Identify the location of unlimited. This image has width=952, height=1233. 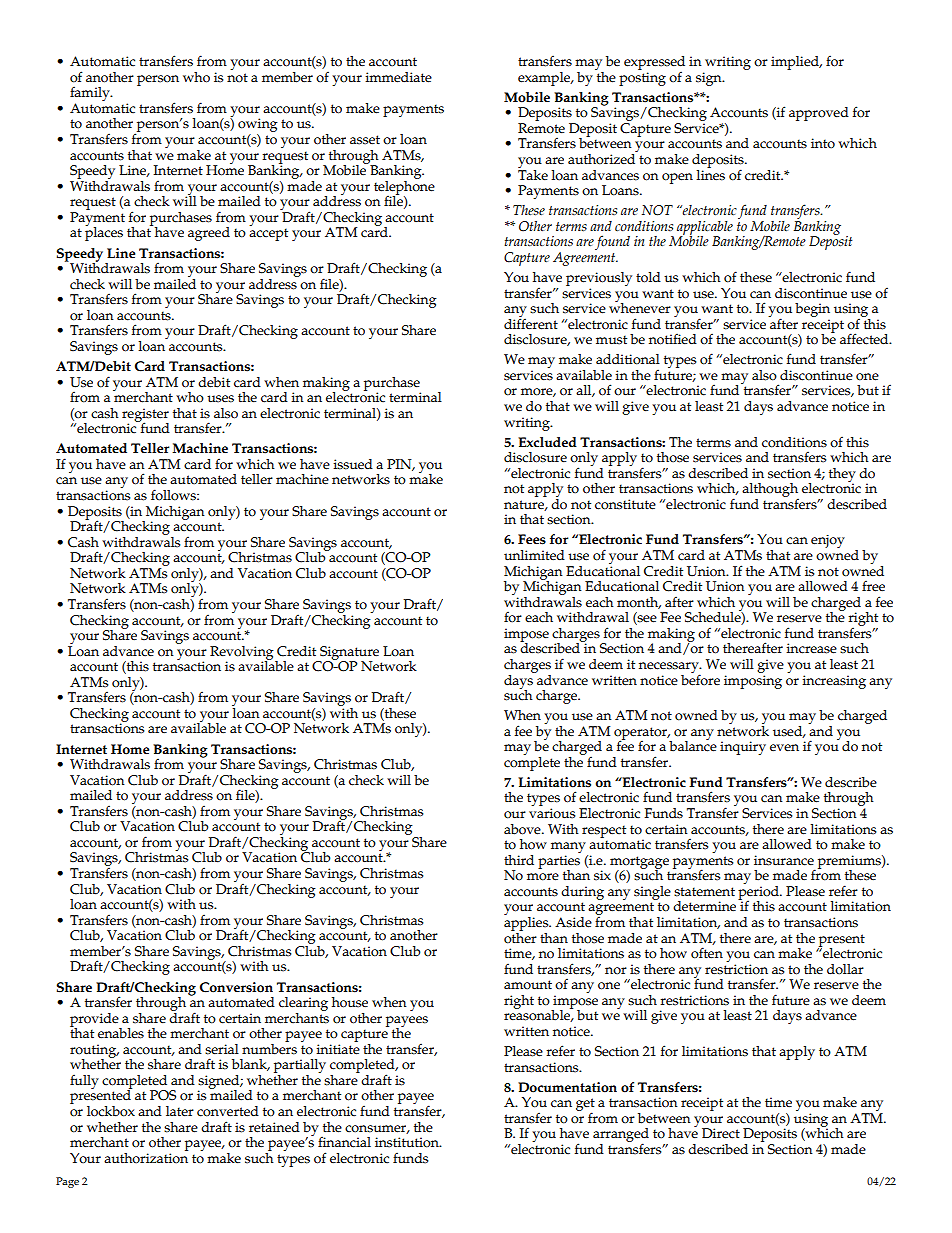
(534, 555).
